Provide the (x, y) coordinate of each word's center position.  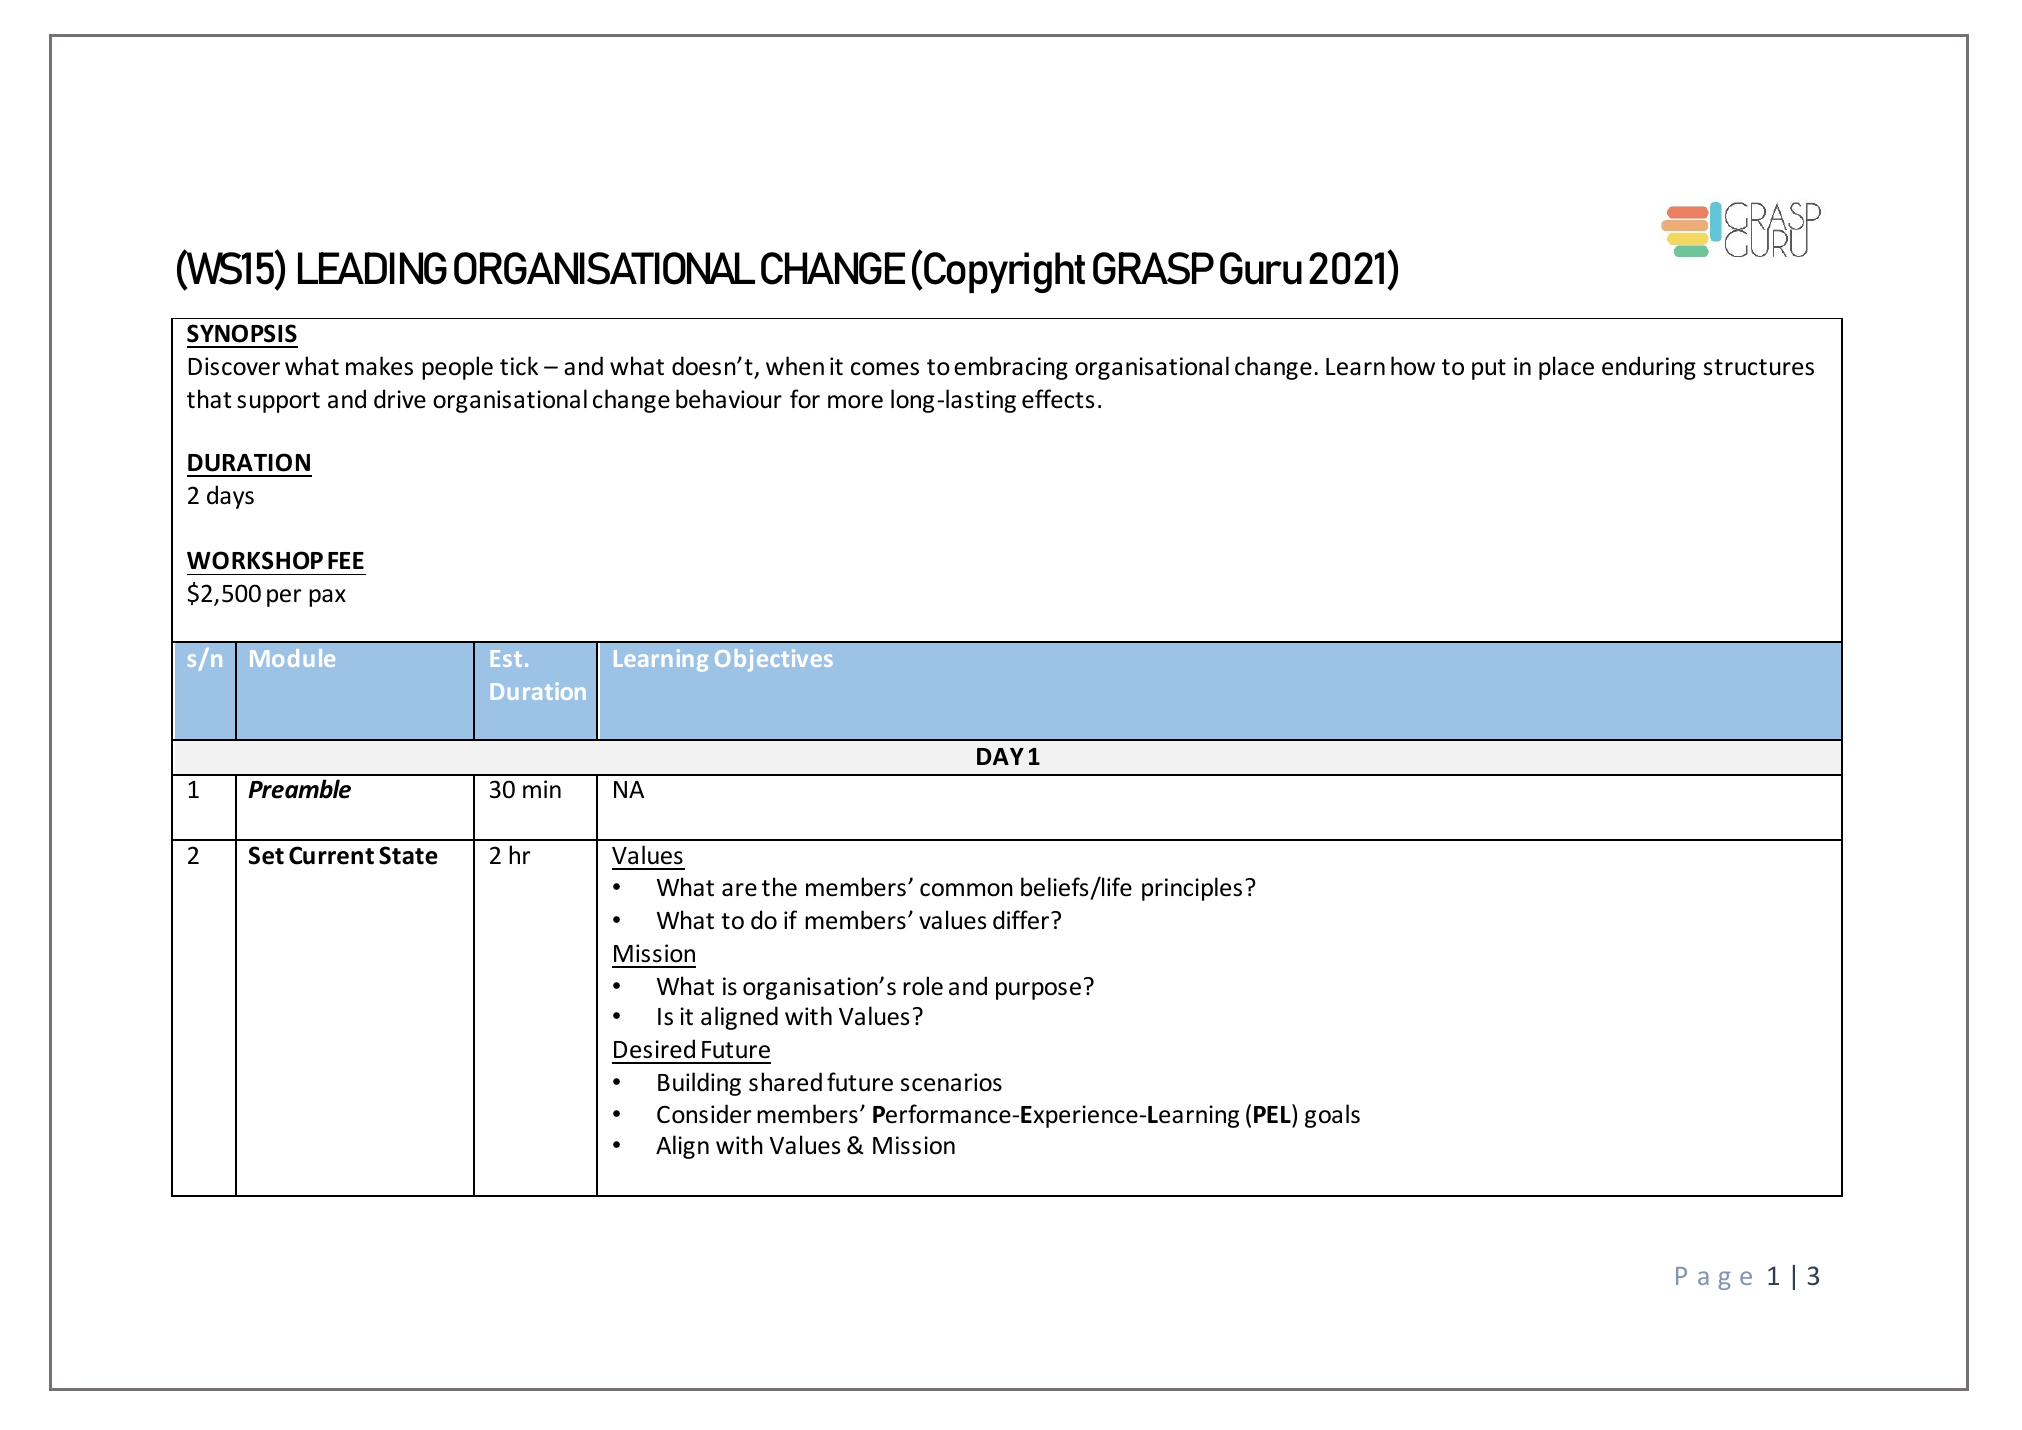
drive (400, 399)
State (408, 855)
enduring (1649, 368)
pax (327, 598)
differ (1022, 920)
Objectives (774, 660)
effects (1058, 399)
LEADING (372, 268)
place (1566, 368)
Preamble (299, 789)
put (1489, 369)
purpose (1038, 991)
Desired (654, 1049)
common (966, 890)
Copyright (1004, 273)
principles (1192, 889)
